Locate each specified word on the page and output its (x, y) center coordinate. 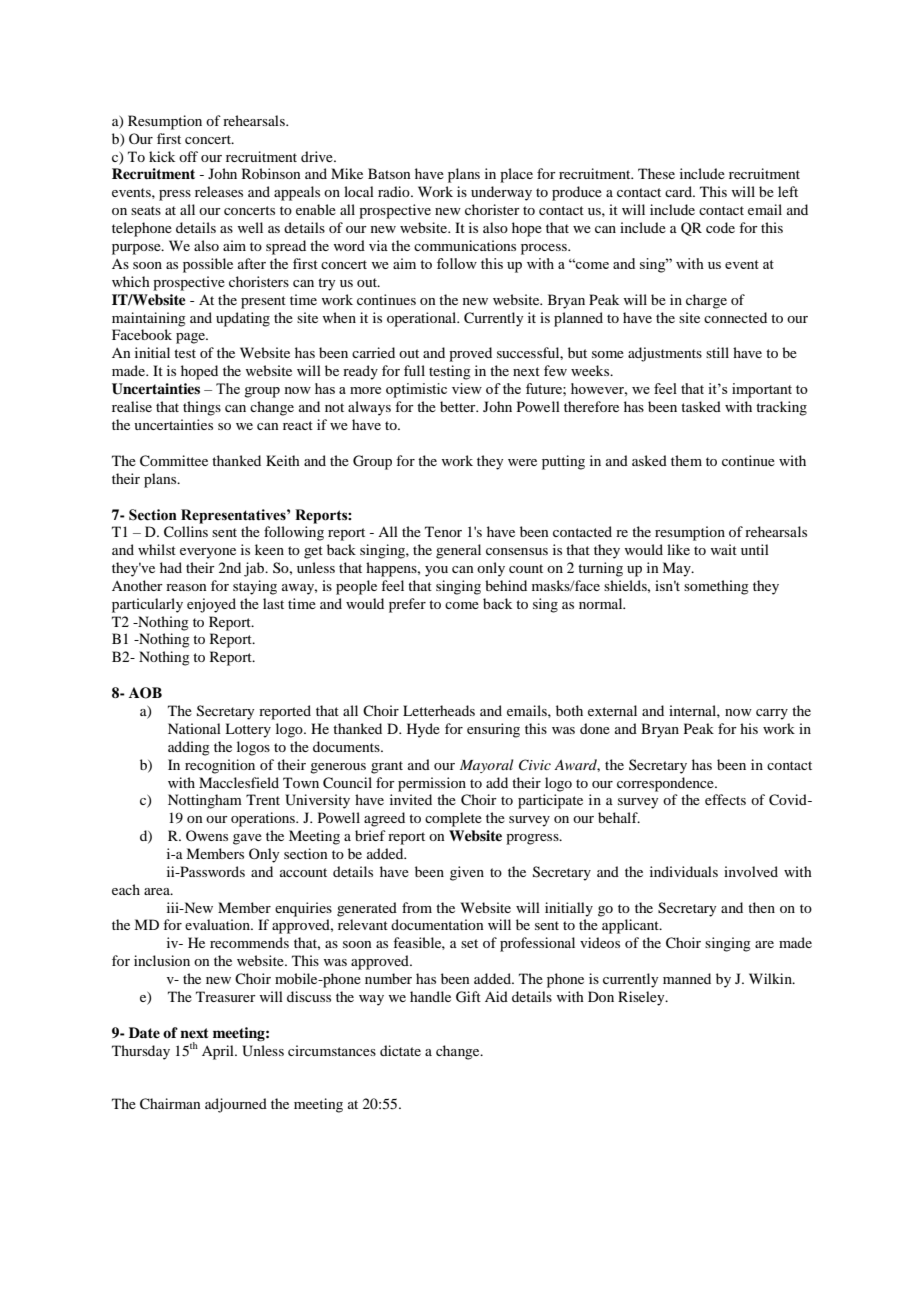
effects (725, 799)
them (686, 460)
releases (219, 191)
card (679, 191)
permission (432, 784)
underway (501, 193)
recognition (220, 766)
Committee (174, 461)
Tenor (443, 531)
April (219, 1052)
